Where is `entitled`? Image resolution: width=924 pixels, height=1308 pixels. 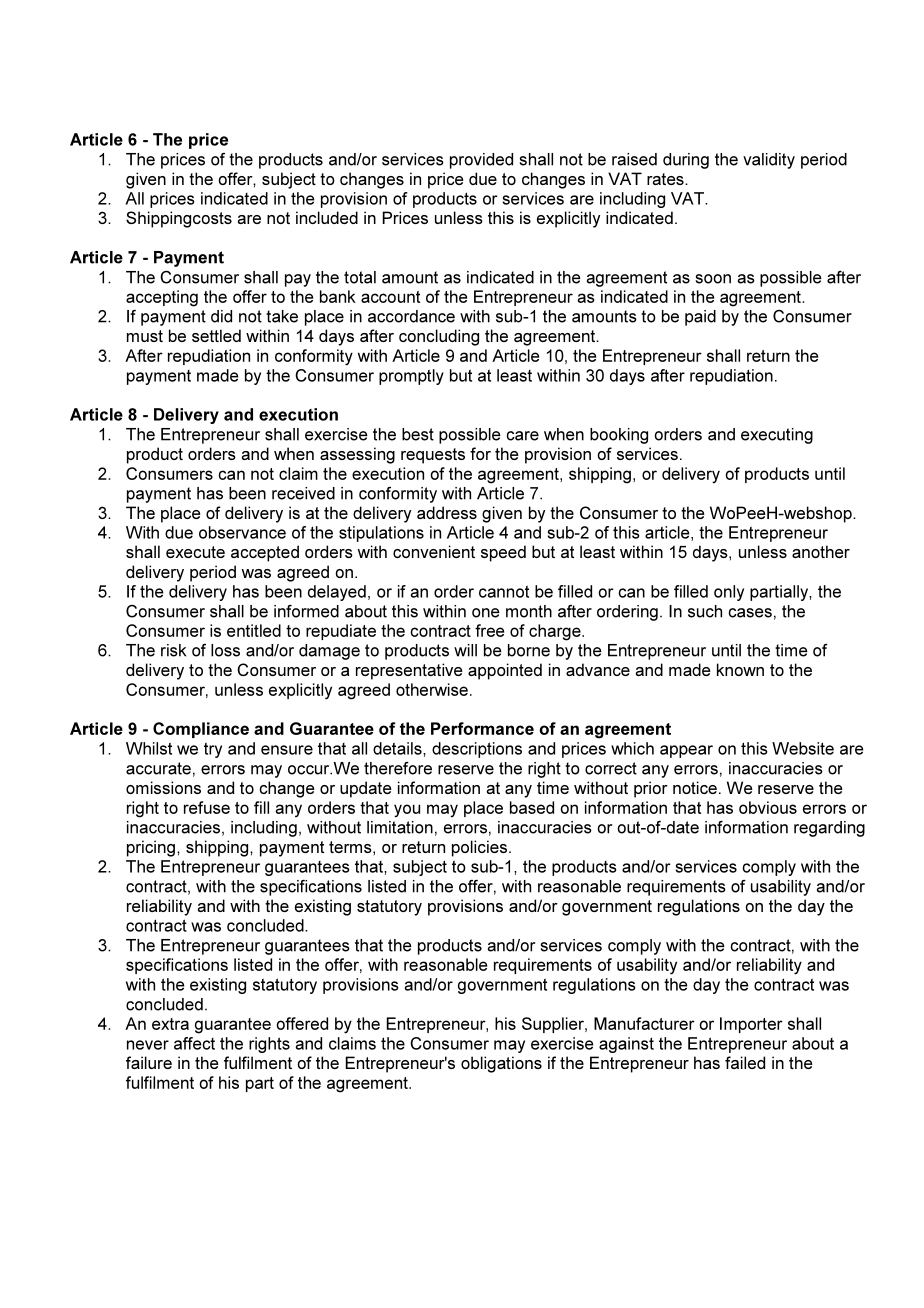
entitled is located at coordinates (254, 630).
